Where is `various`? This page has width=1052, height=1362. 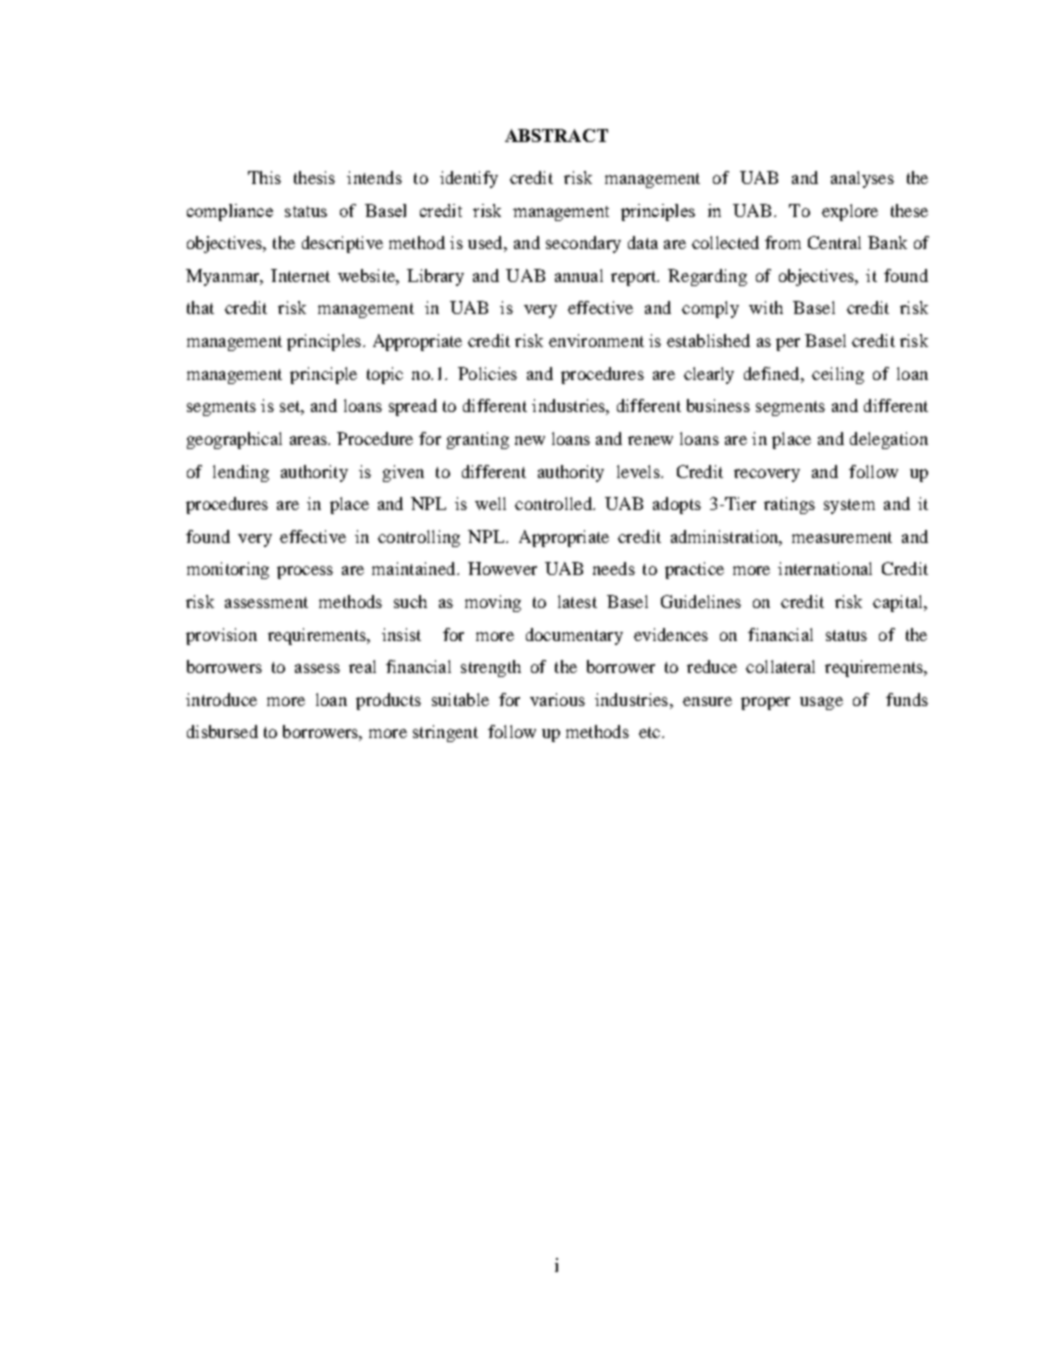
various is located at coordinates (557, 699).
